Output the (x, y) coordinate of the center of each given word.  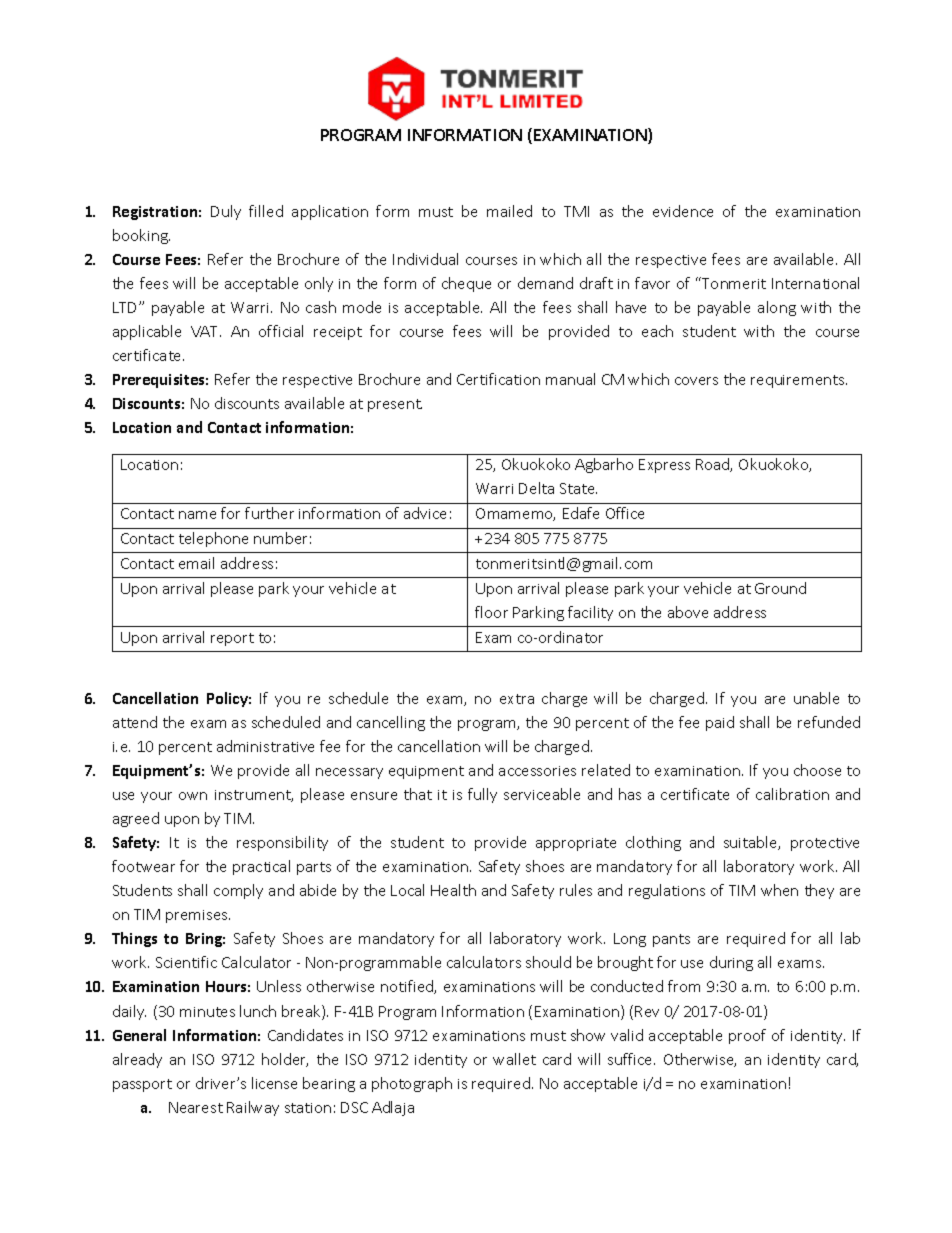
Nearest (196, 1107)
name (197, 515)
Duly (226, 212)
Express (664, 466)
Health (453, 890)
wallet (514, 1059)
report (232, 639)
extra (517, 699)
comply (238, 891)
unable (816, 698)
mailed (509, 211)
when (779, 890)
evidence (683, 211)
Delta (536, 488)
